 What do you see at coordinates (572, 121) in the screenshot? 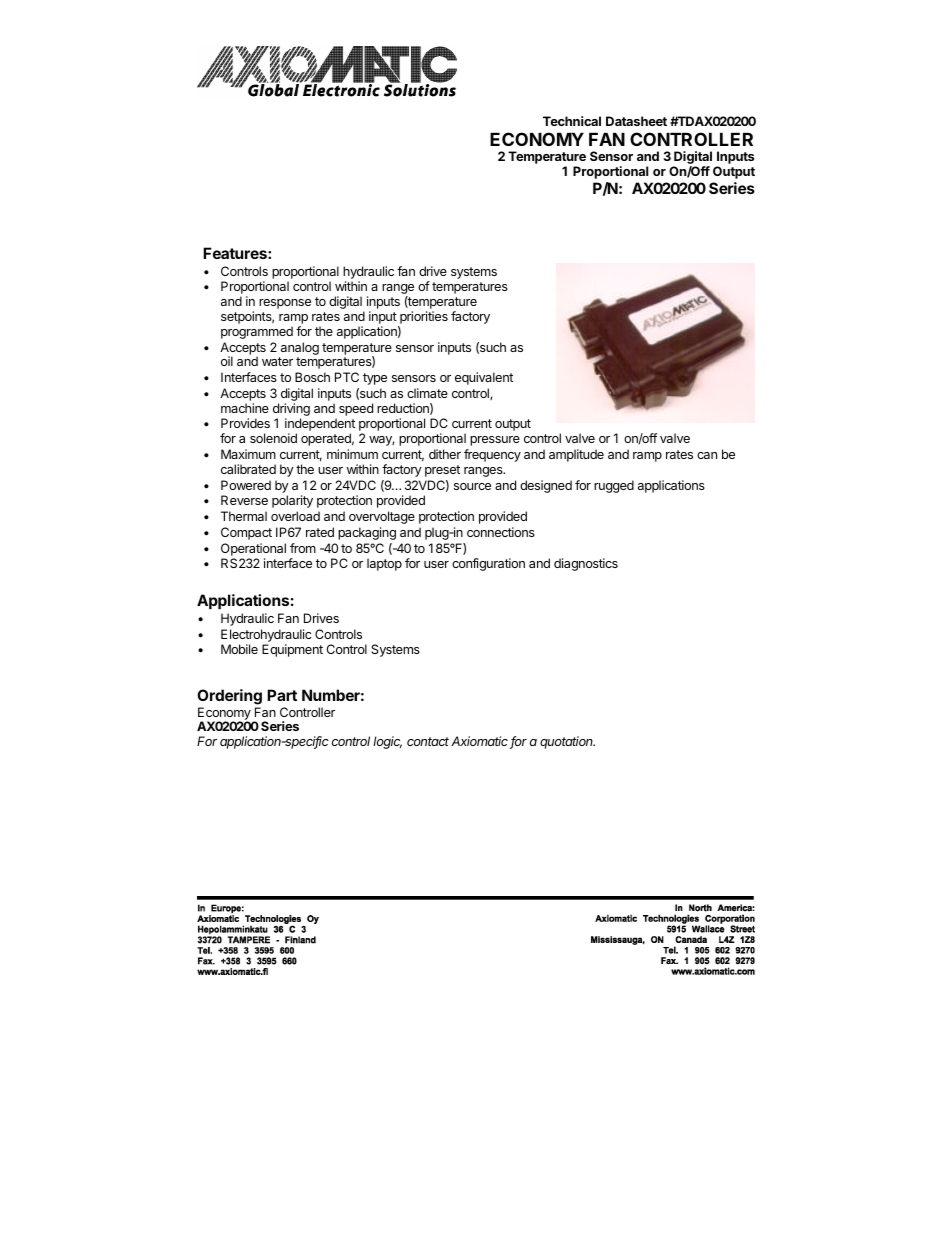
I see `Technical` at bounding box center [572, 121].
